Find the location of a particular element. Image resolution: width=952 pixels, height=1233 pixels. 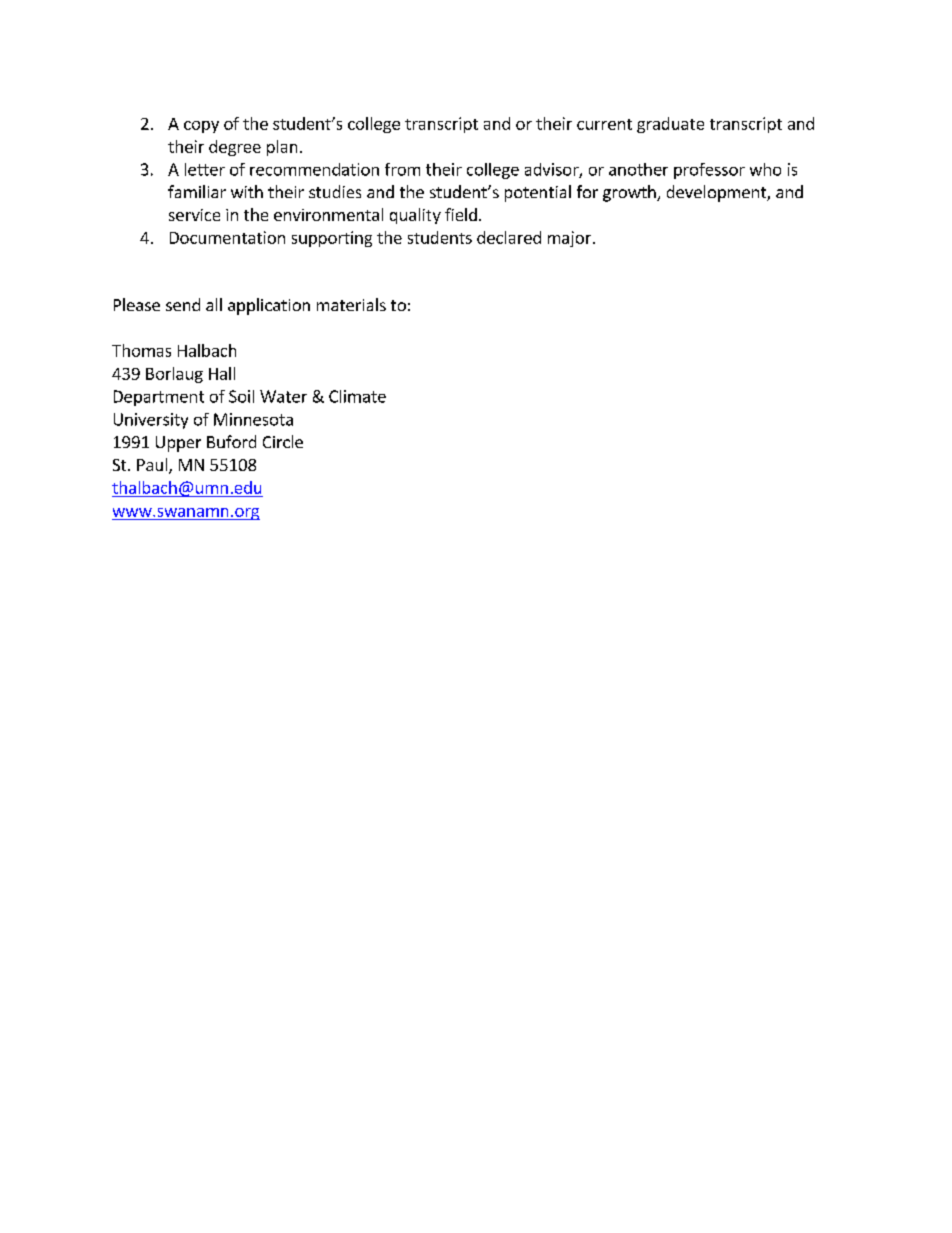

from is located at coordinates (402, 169).
